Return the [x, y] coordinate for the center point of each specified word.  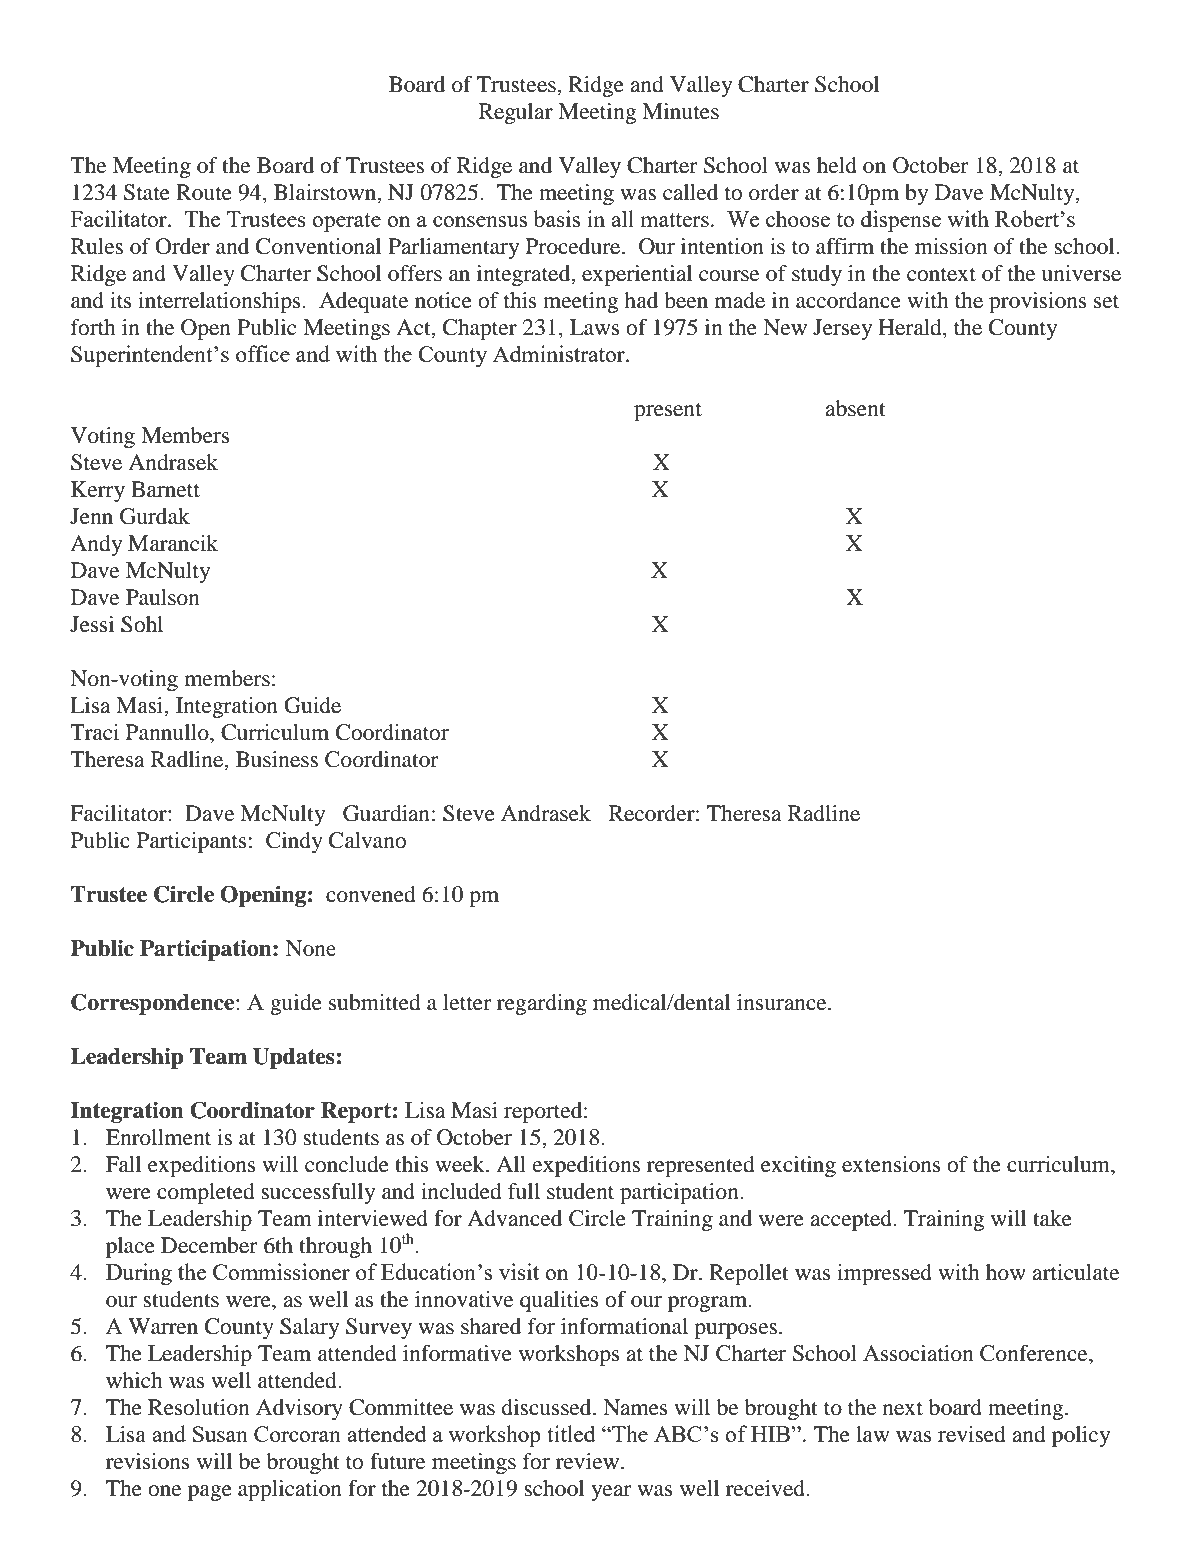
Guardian [386, 813]
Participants [192, 842]
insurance [783, 1002]
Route [204, 192]
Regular [516, 113]
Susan [220, 1434]
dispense [901, 221]
